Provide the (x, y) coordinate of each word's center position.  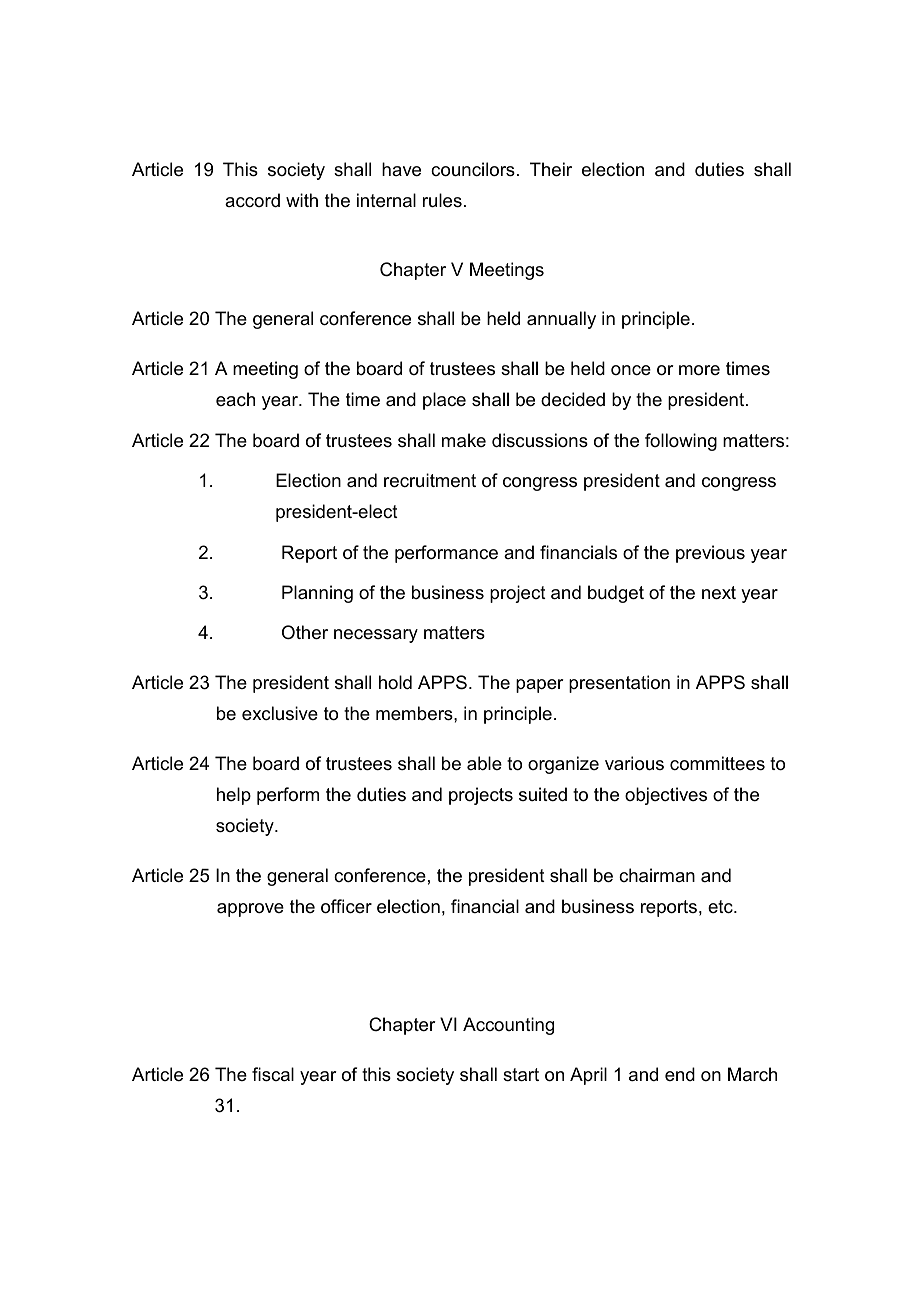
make (464, 440)
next (719, 593)
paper (540, 686)
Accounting (508, 1026)
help (234, 796)
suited (543, 794)
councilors (473, 169)
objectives (666, 796)
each (235, 399)
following (681, 442)
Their (551, 169)
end (680, 1074)
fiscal (273, 1074)
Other (305, 632)
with (302, 200)
